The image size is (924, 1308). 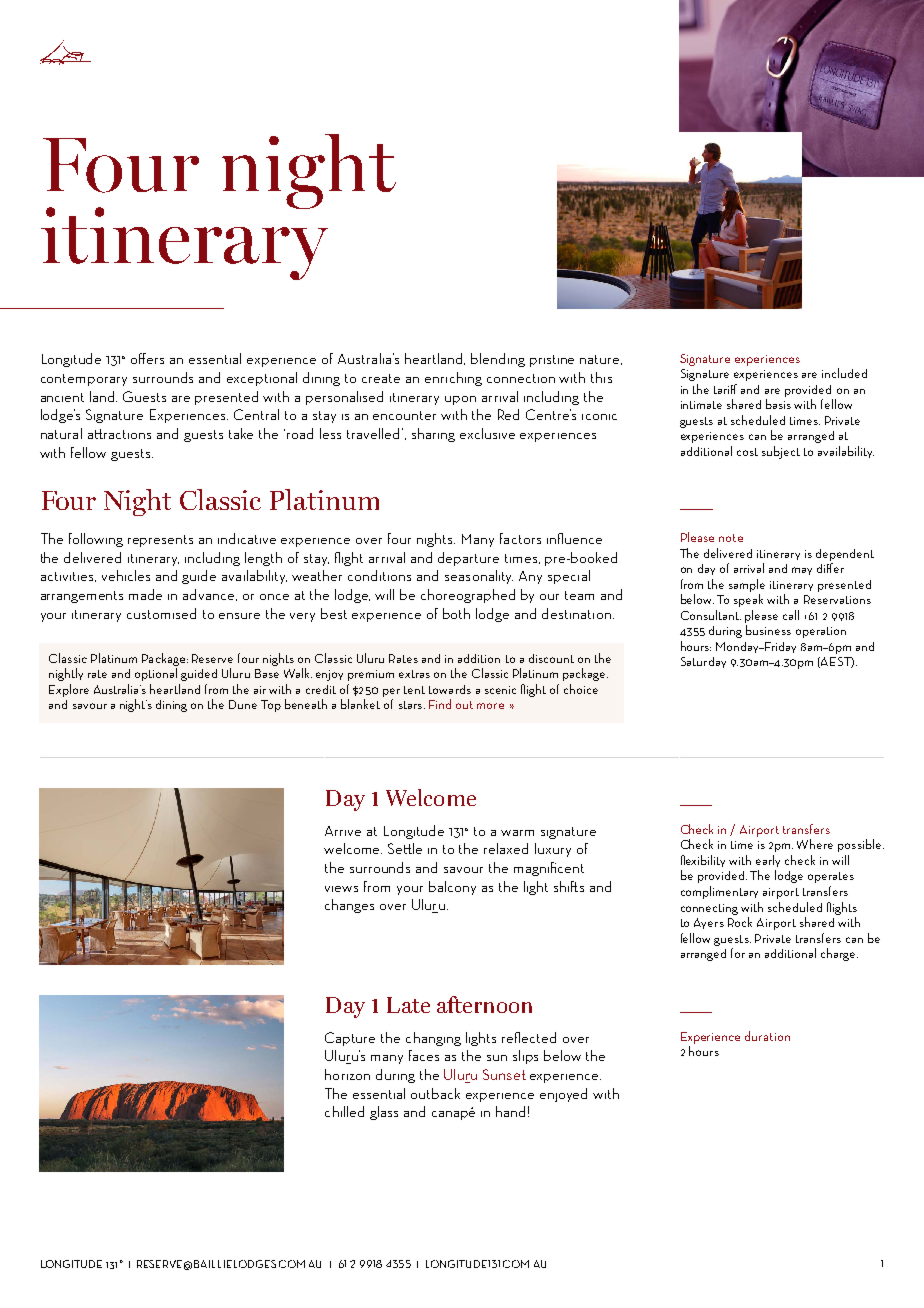 What do you see at coordinates (506, 848) in the page?
I see `relaxed` at bounding box center [506, 848].
